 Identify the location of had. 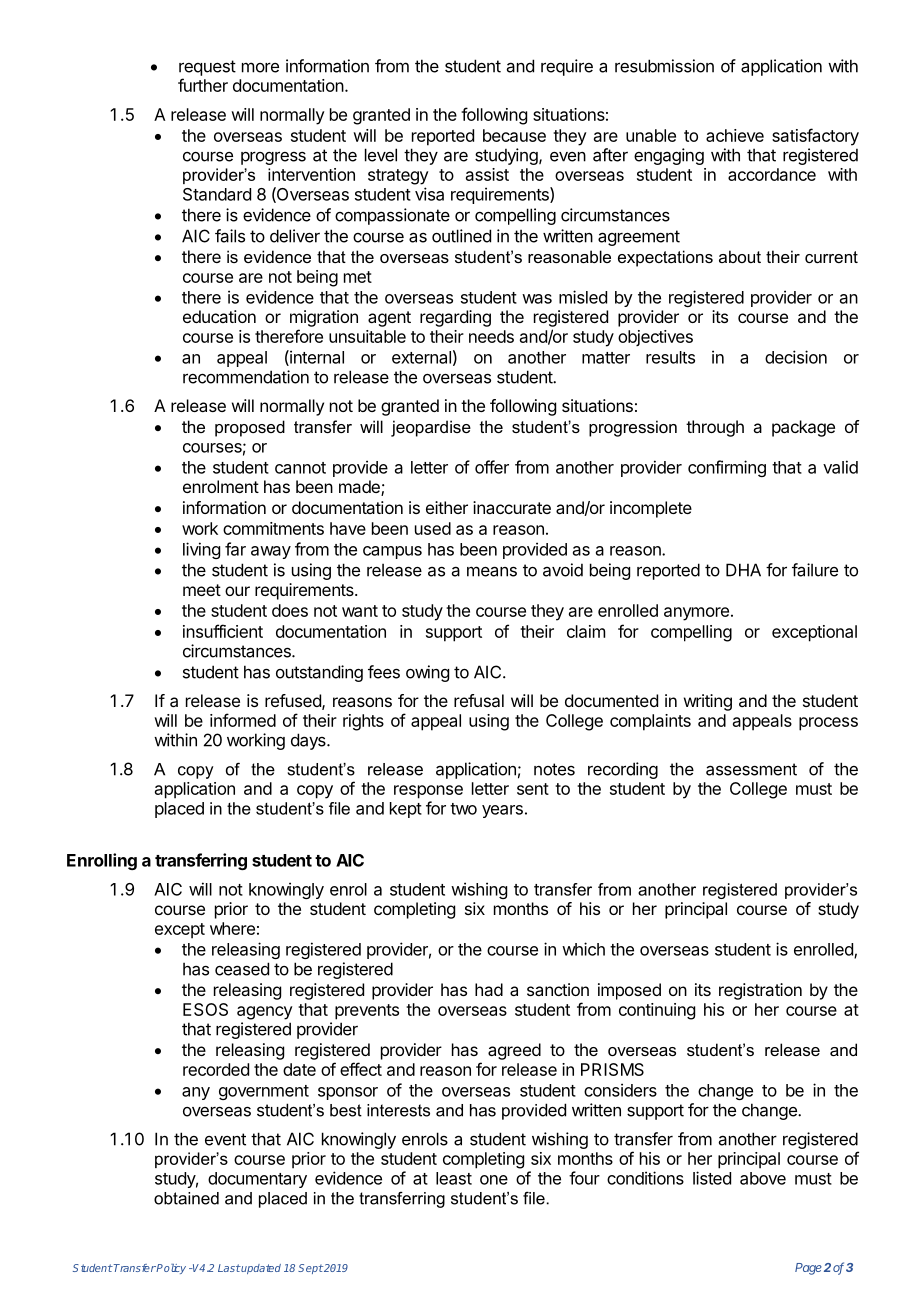
(489, 989).
